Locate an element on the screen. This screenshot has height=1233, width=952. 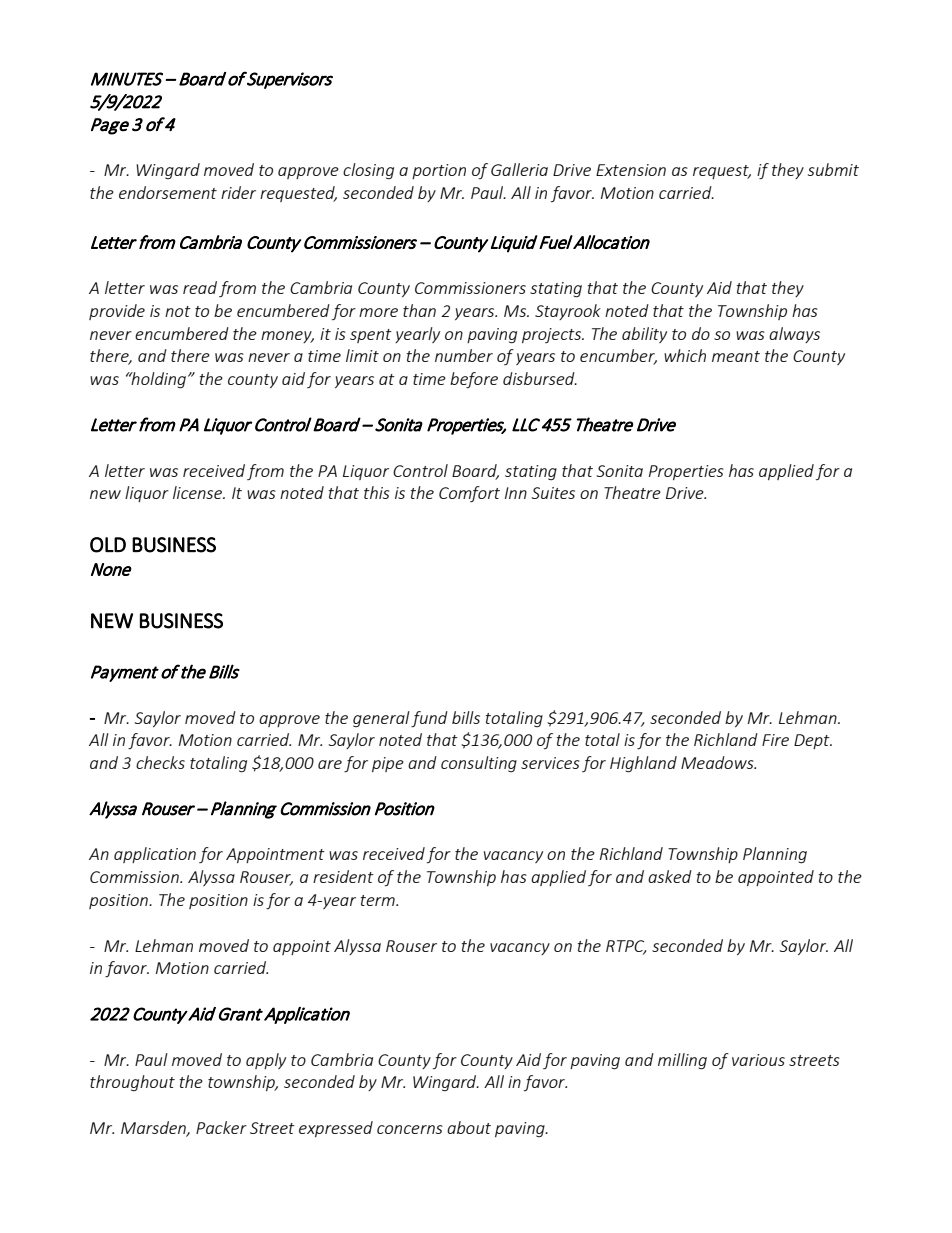
consulting is located at coordinates (479, 764).
